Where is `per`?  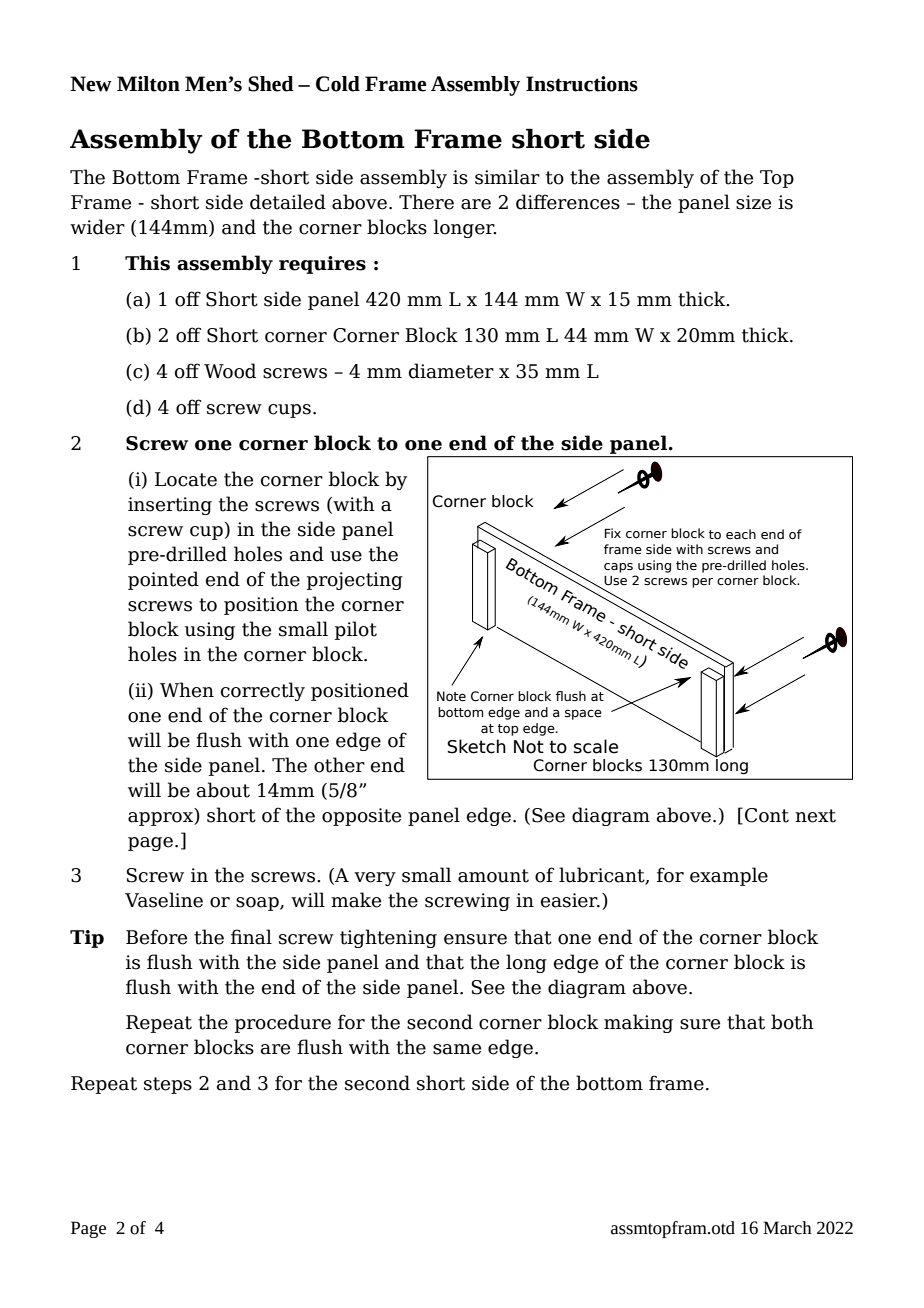 per is located at coordinates (702, 583).
